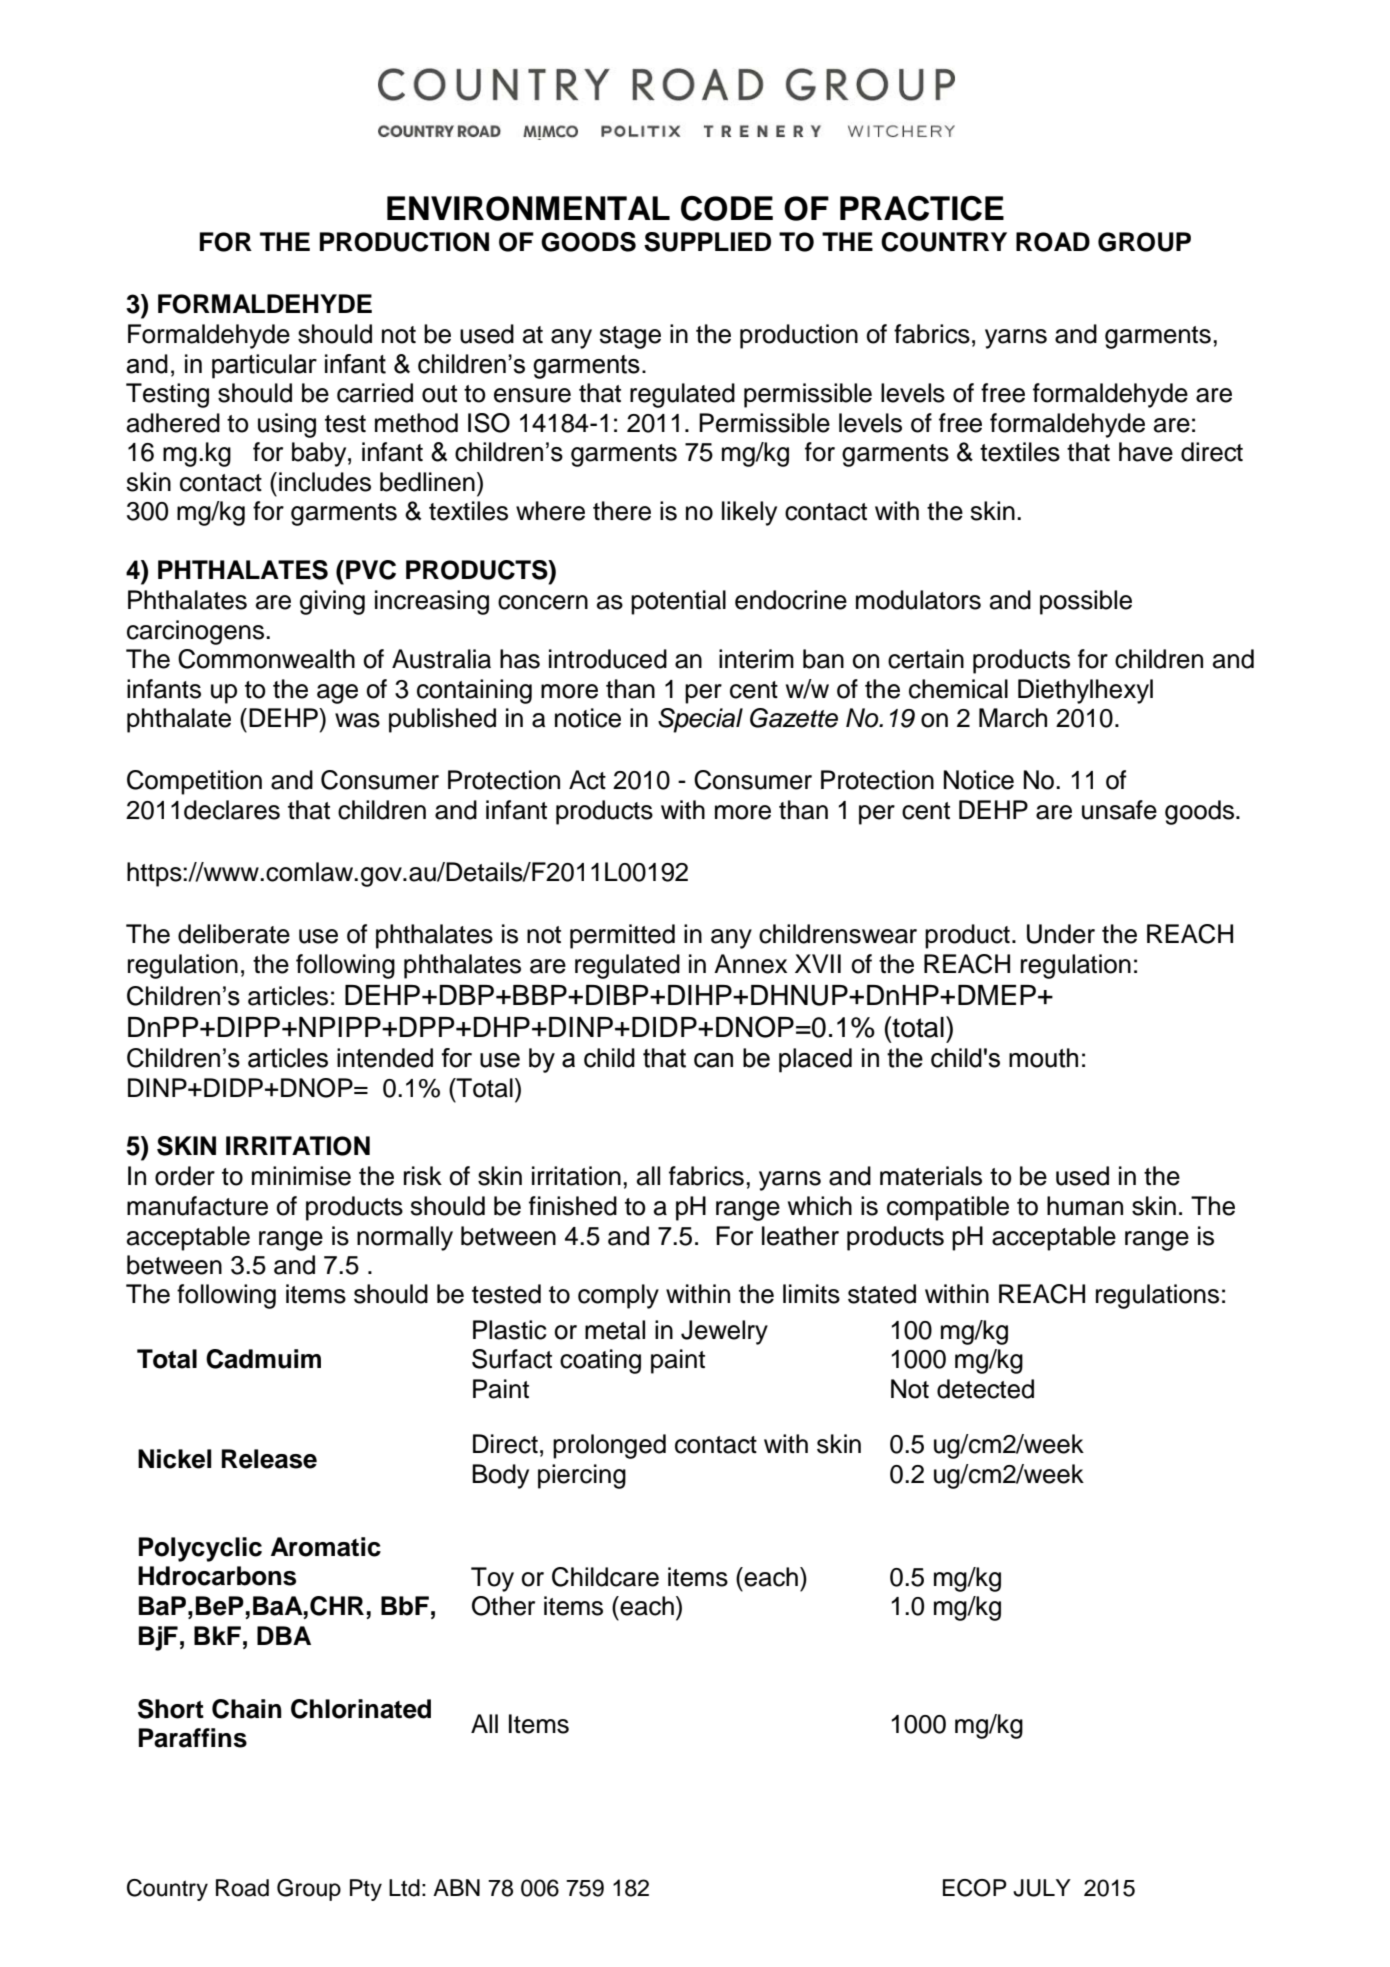 The width and height of the screenshot is (1390, 1967). What do you see at coordinates (264, 366) in the screenshot?
I see `particular` at bounding box center [264, 366].
